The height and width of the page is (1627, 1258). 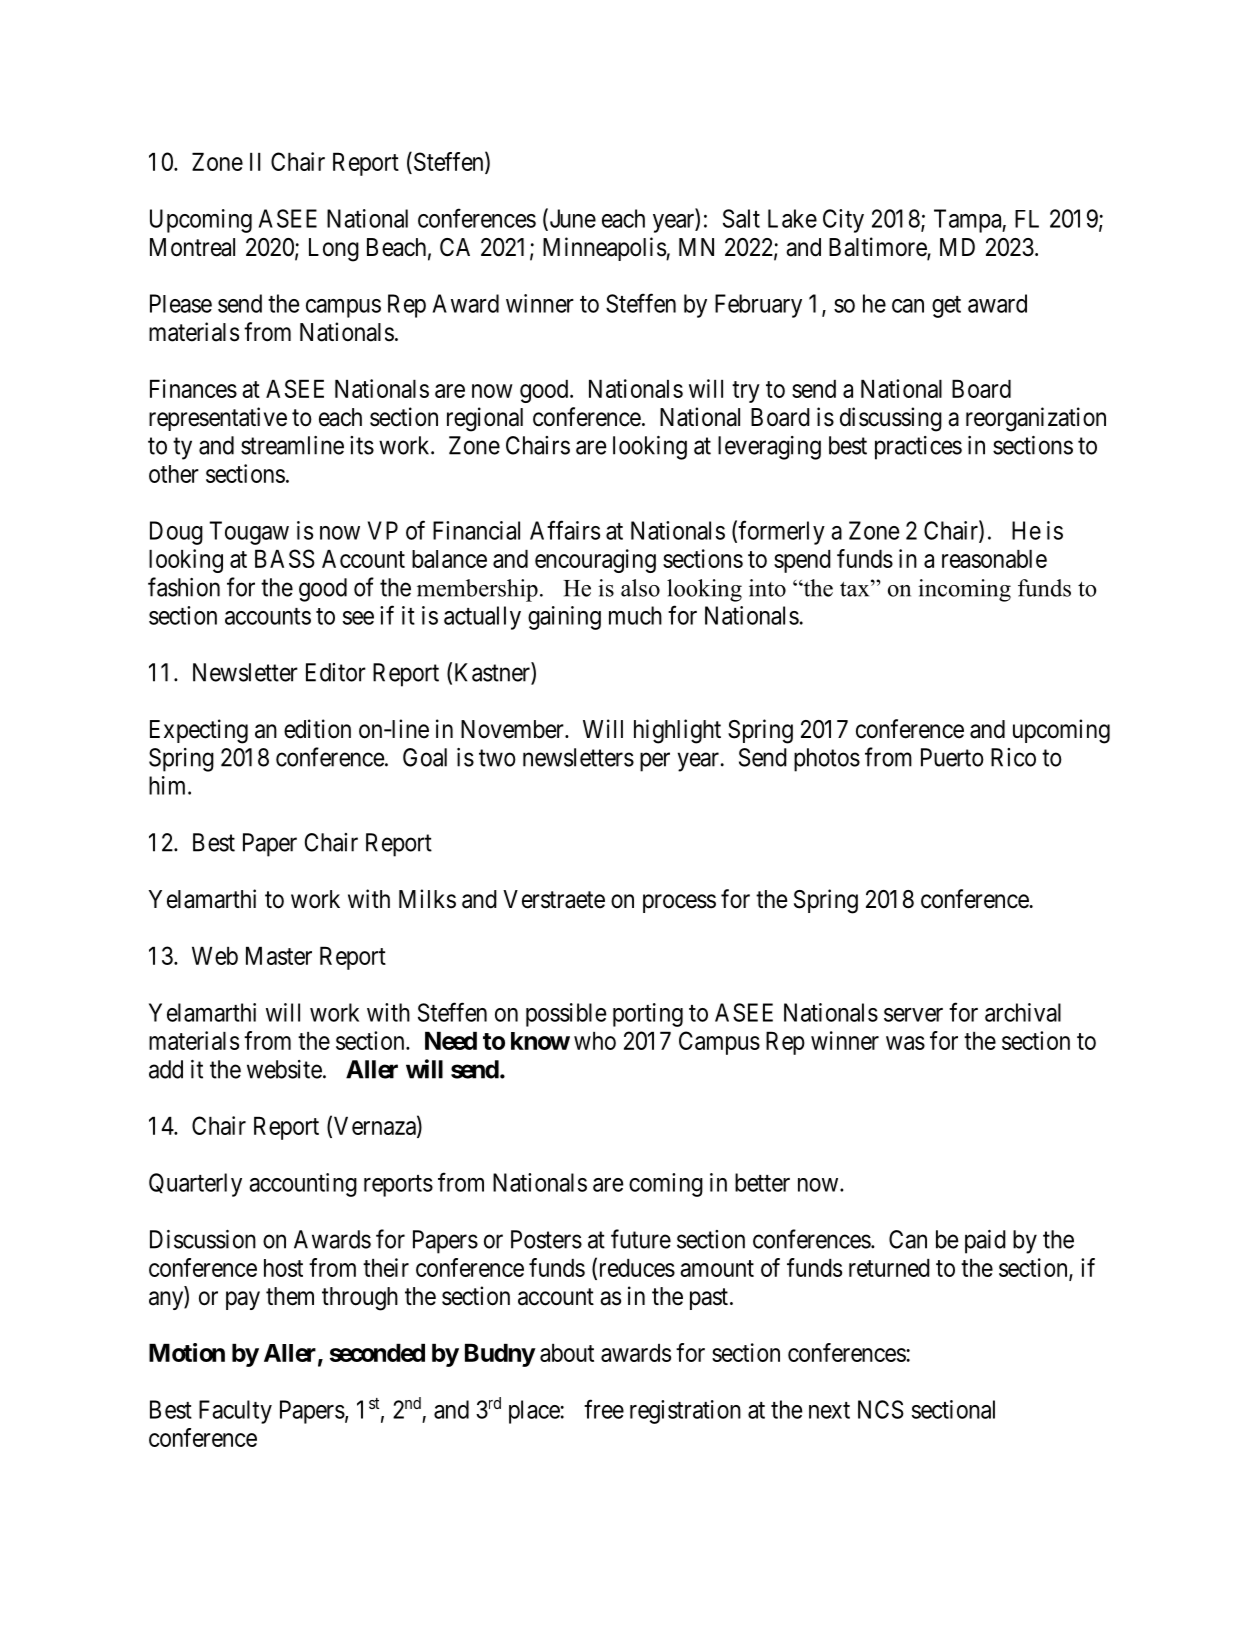 I want to click on Baltimore, so click(x=878, y=248).
